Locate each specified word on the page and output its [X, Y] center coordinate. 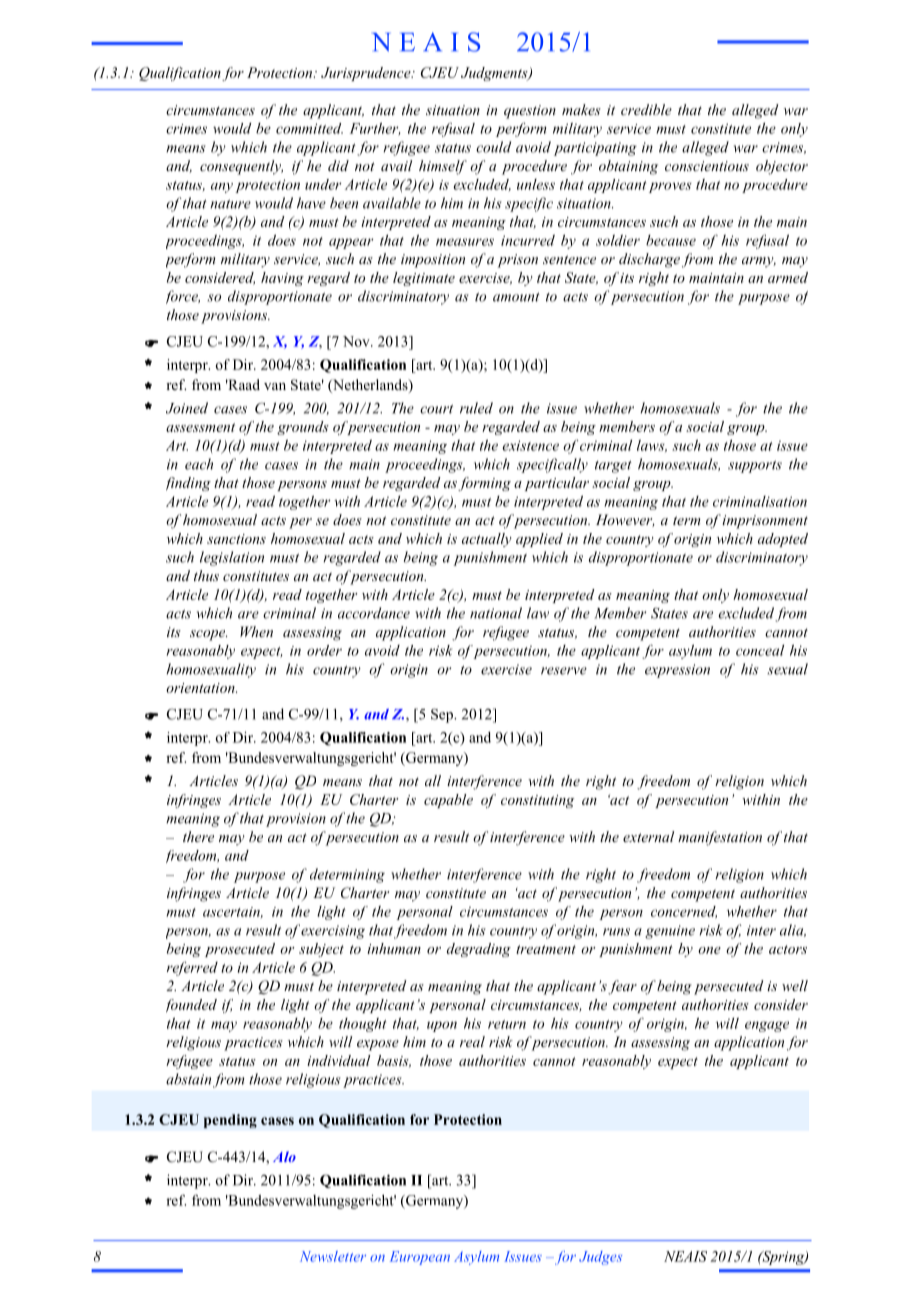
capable [448, 801]
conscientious [707, 166]
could [493, 147]
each [199, 464]
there [198, 836]
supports [755, 466]
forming [484, 484]
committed [309, 128]
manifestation [720, 838]
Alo [284, 1156]
